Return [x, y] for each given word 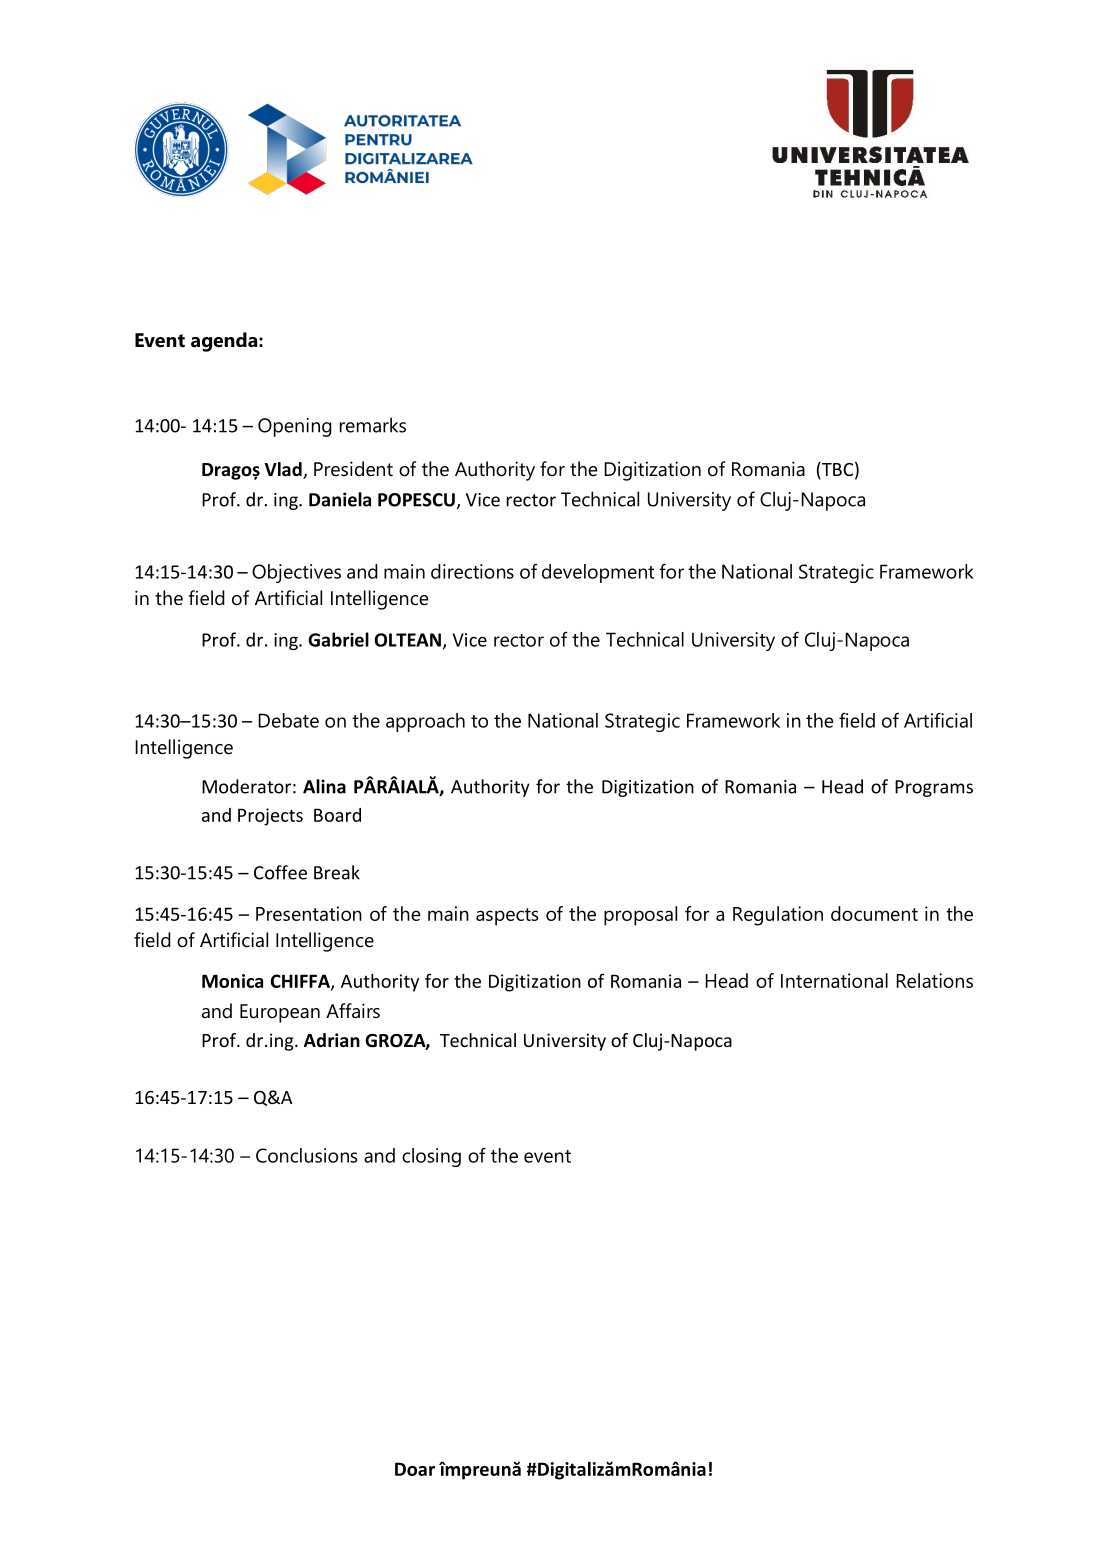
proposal [640, 916]
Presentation [309, 913]
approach [425, 722]
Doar [415, 1469]
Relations [934, 980]
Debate [288, 720]
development [598, 573]
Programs [934, 788]
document [874, 913]
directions [472, 571]
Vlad [284, 470]
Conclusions [306, 1155]
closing [431, 1157]
